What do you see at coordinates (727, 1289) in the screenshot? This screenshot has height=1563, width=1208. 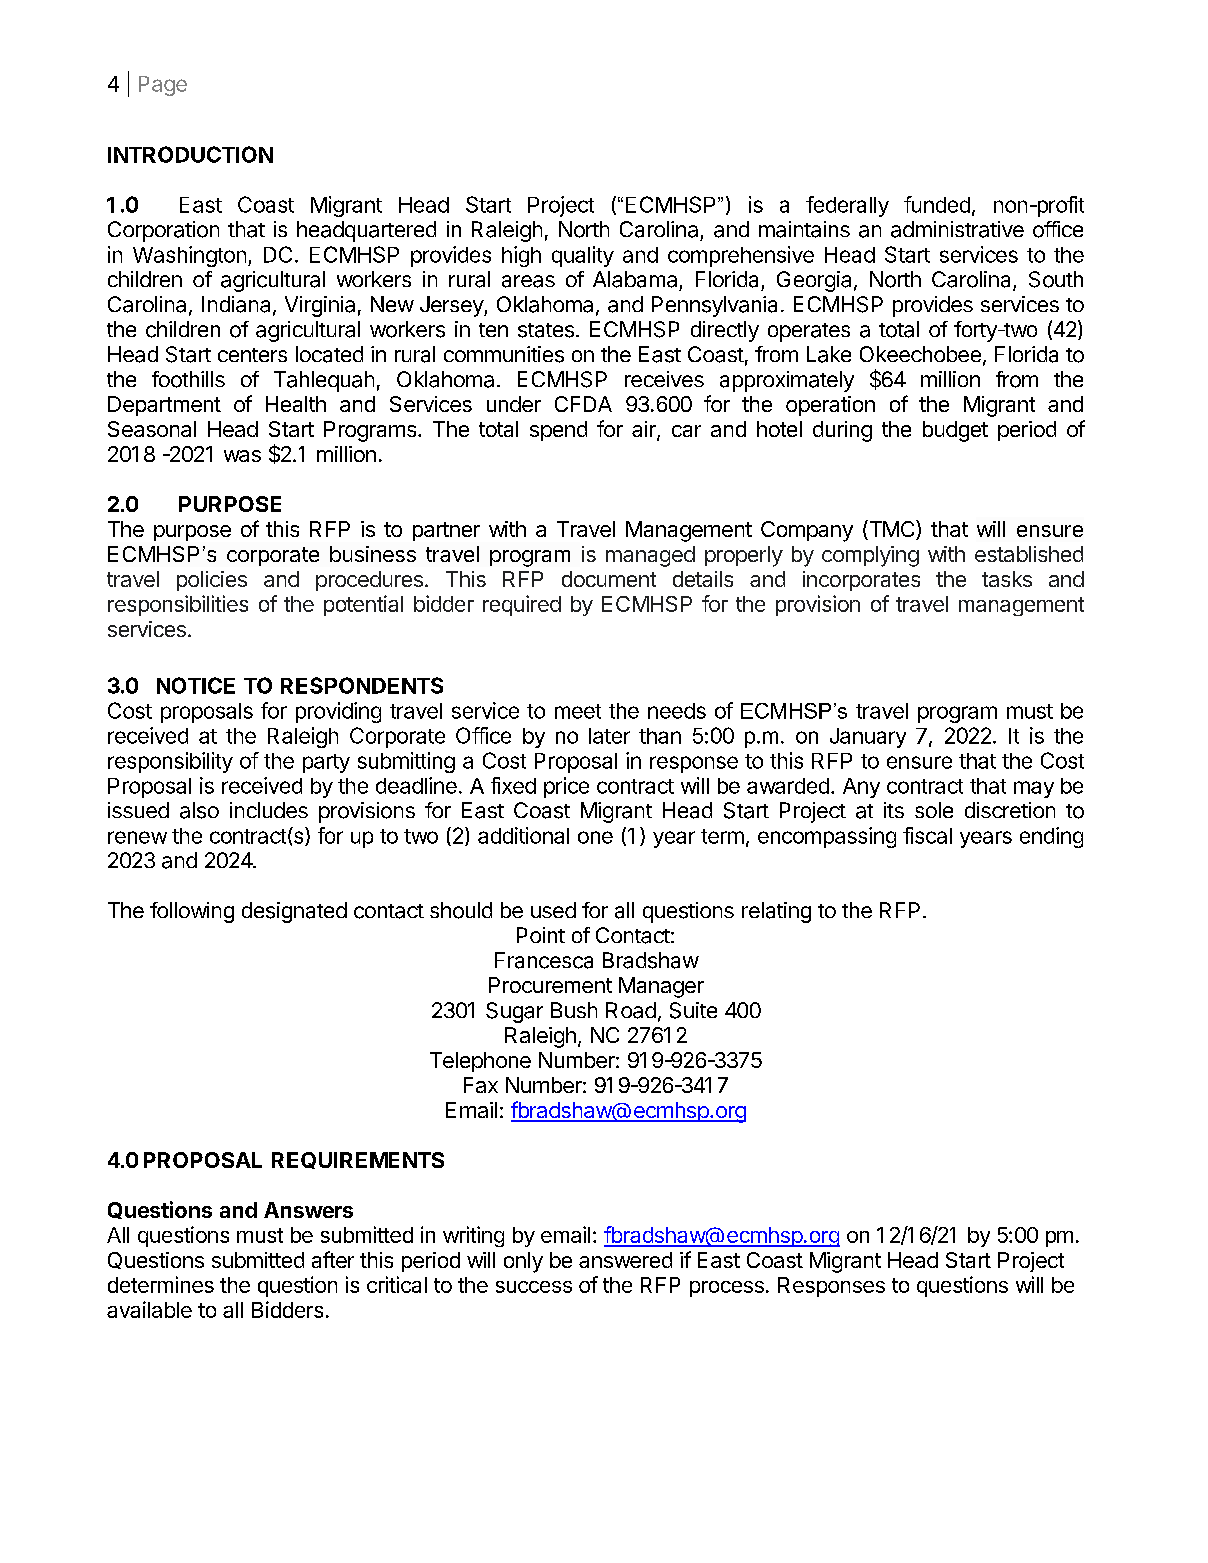 I see `process` at bounding box center [727, 1289].
